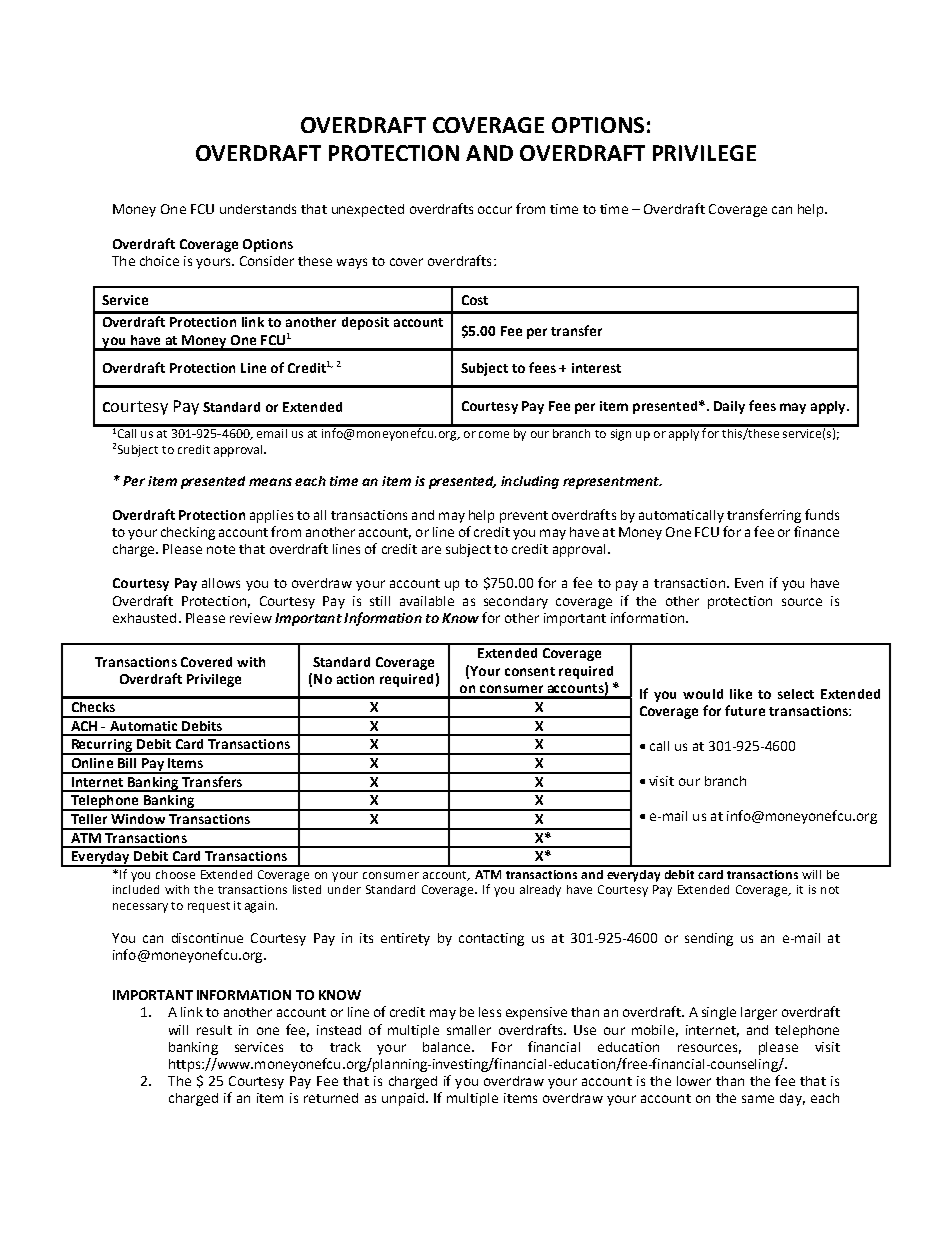 The image size is (952, 1233). What do you see at coordinates (741, 694) in the screenshot?
I see `like` at bounding box center [741, 694].
